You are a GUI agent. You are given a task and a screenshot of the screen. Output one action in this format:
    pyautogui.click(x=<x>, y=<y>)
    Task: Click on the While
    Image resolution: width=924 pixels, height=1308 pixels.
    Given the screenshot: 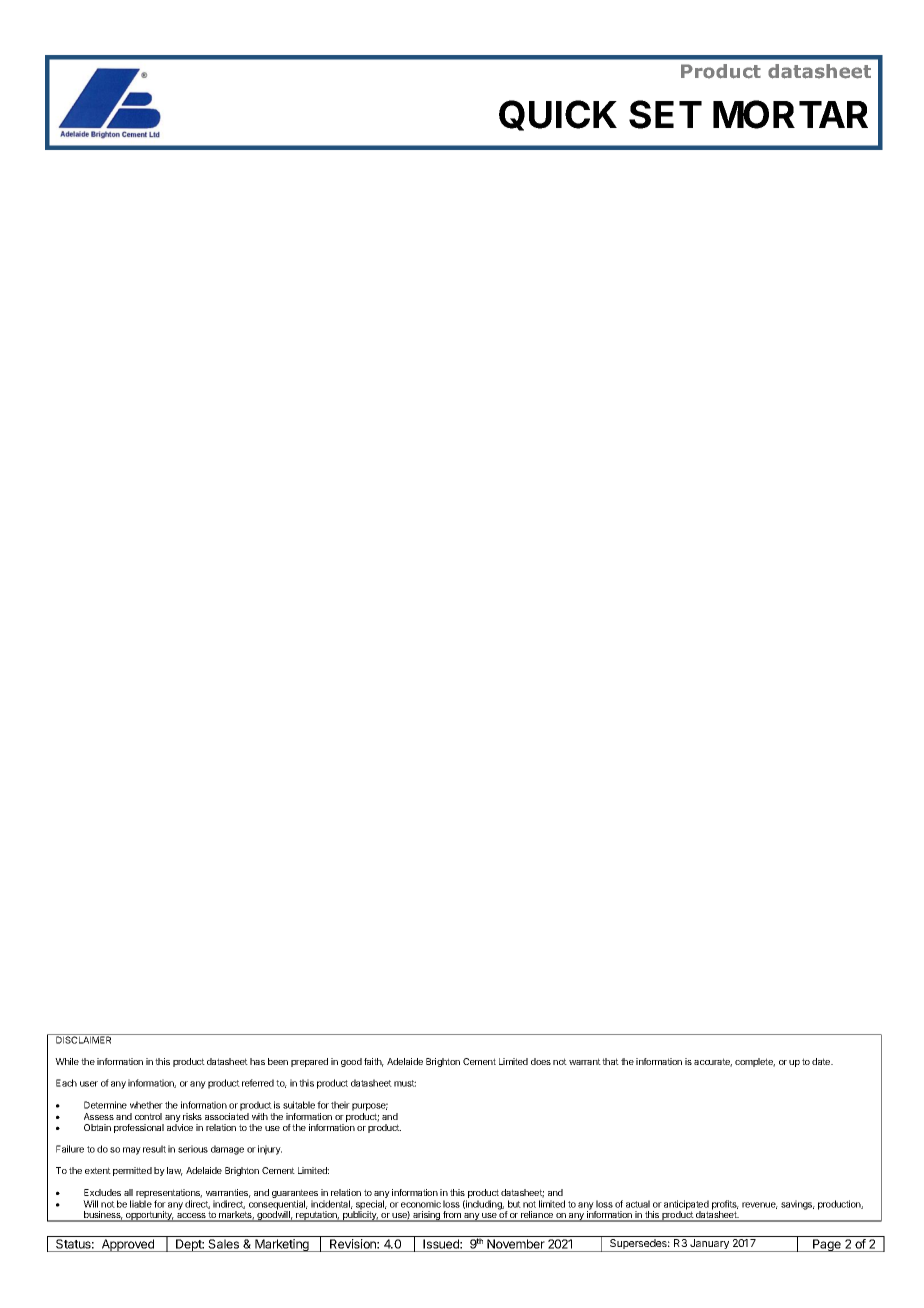 What is the action you would take?
    pyautogui.click(x=67, y=1061)
